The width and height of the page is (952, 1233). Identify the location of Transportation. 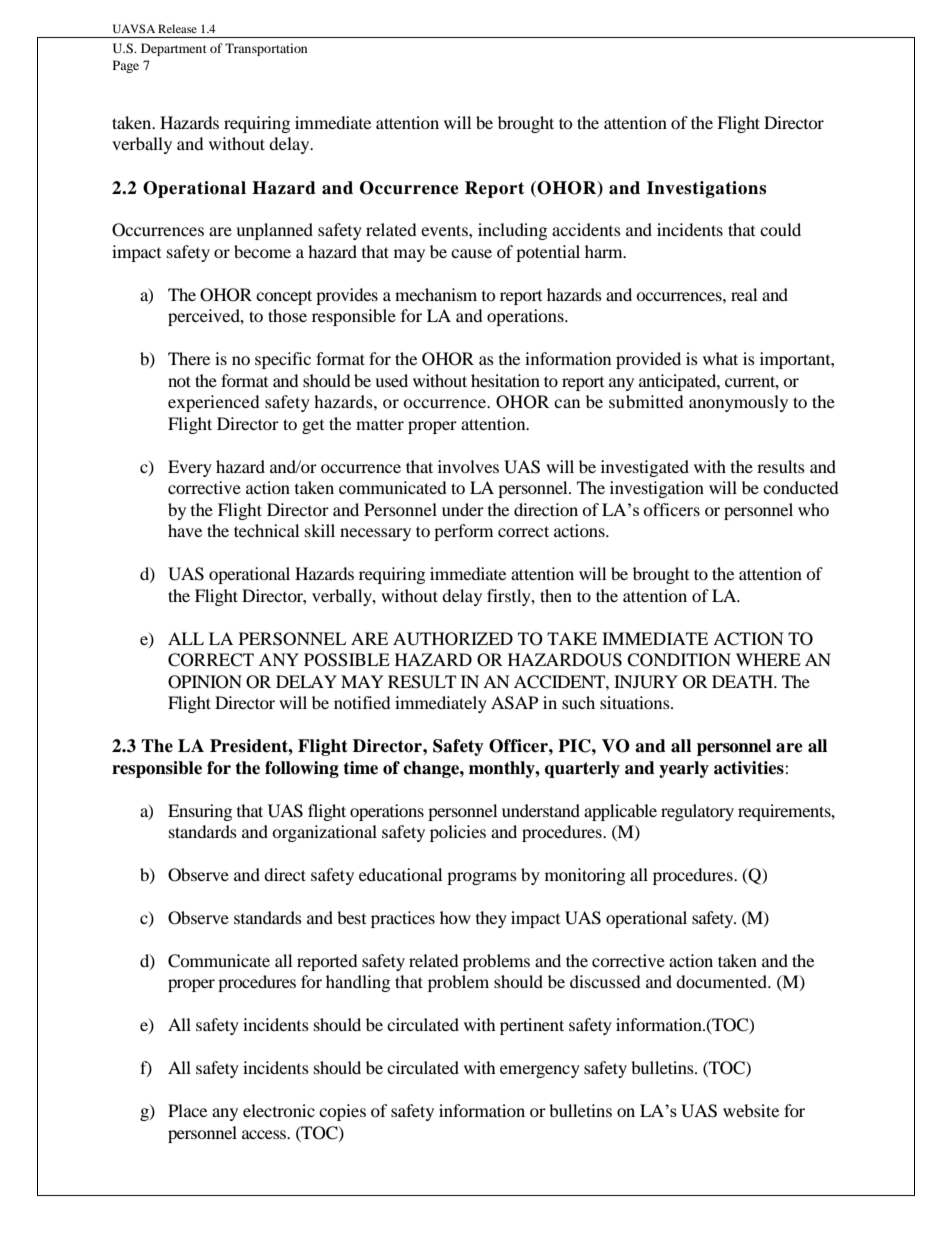
(266, 49).
